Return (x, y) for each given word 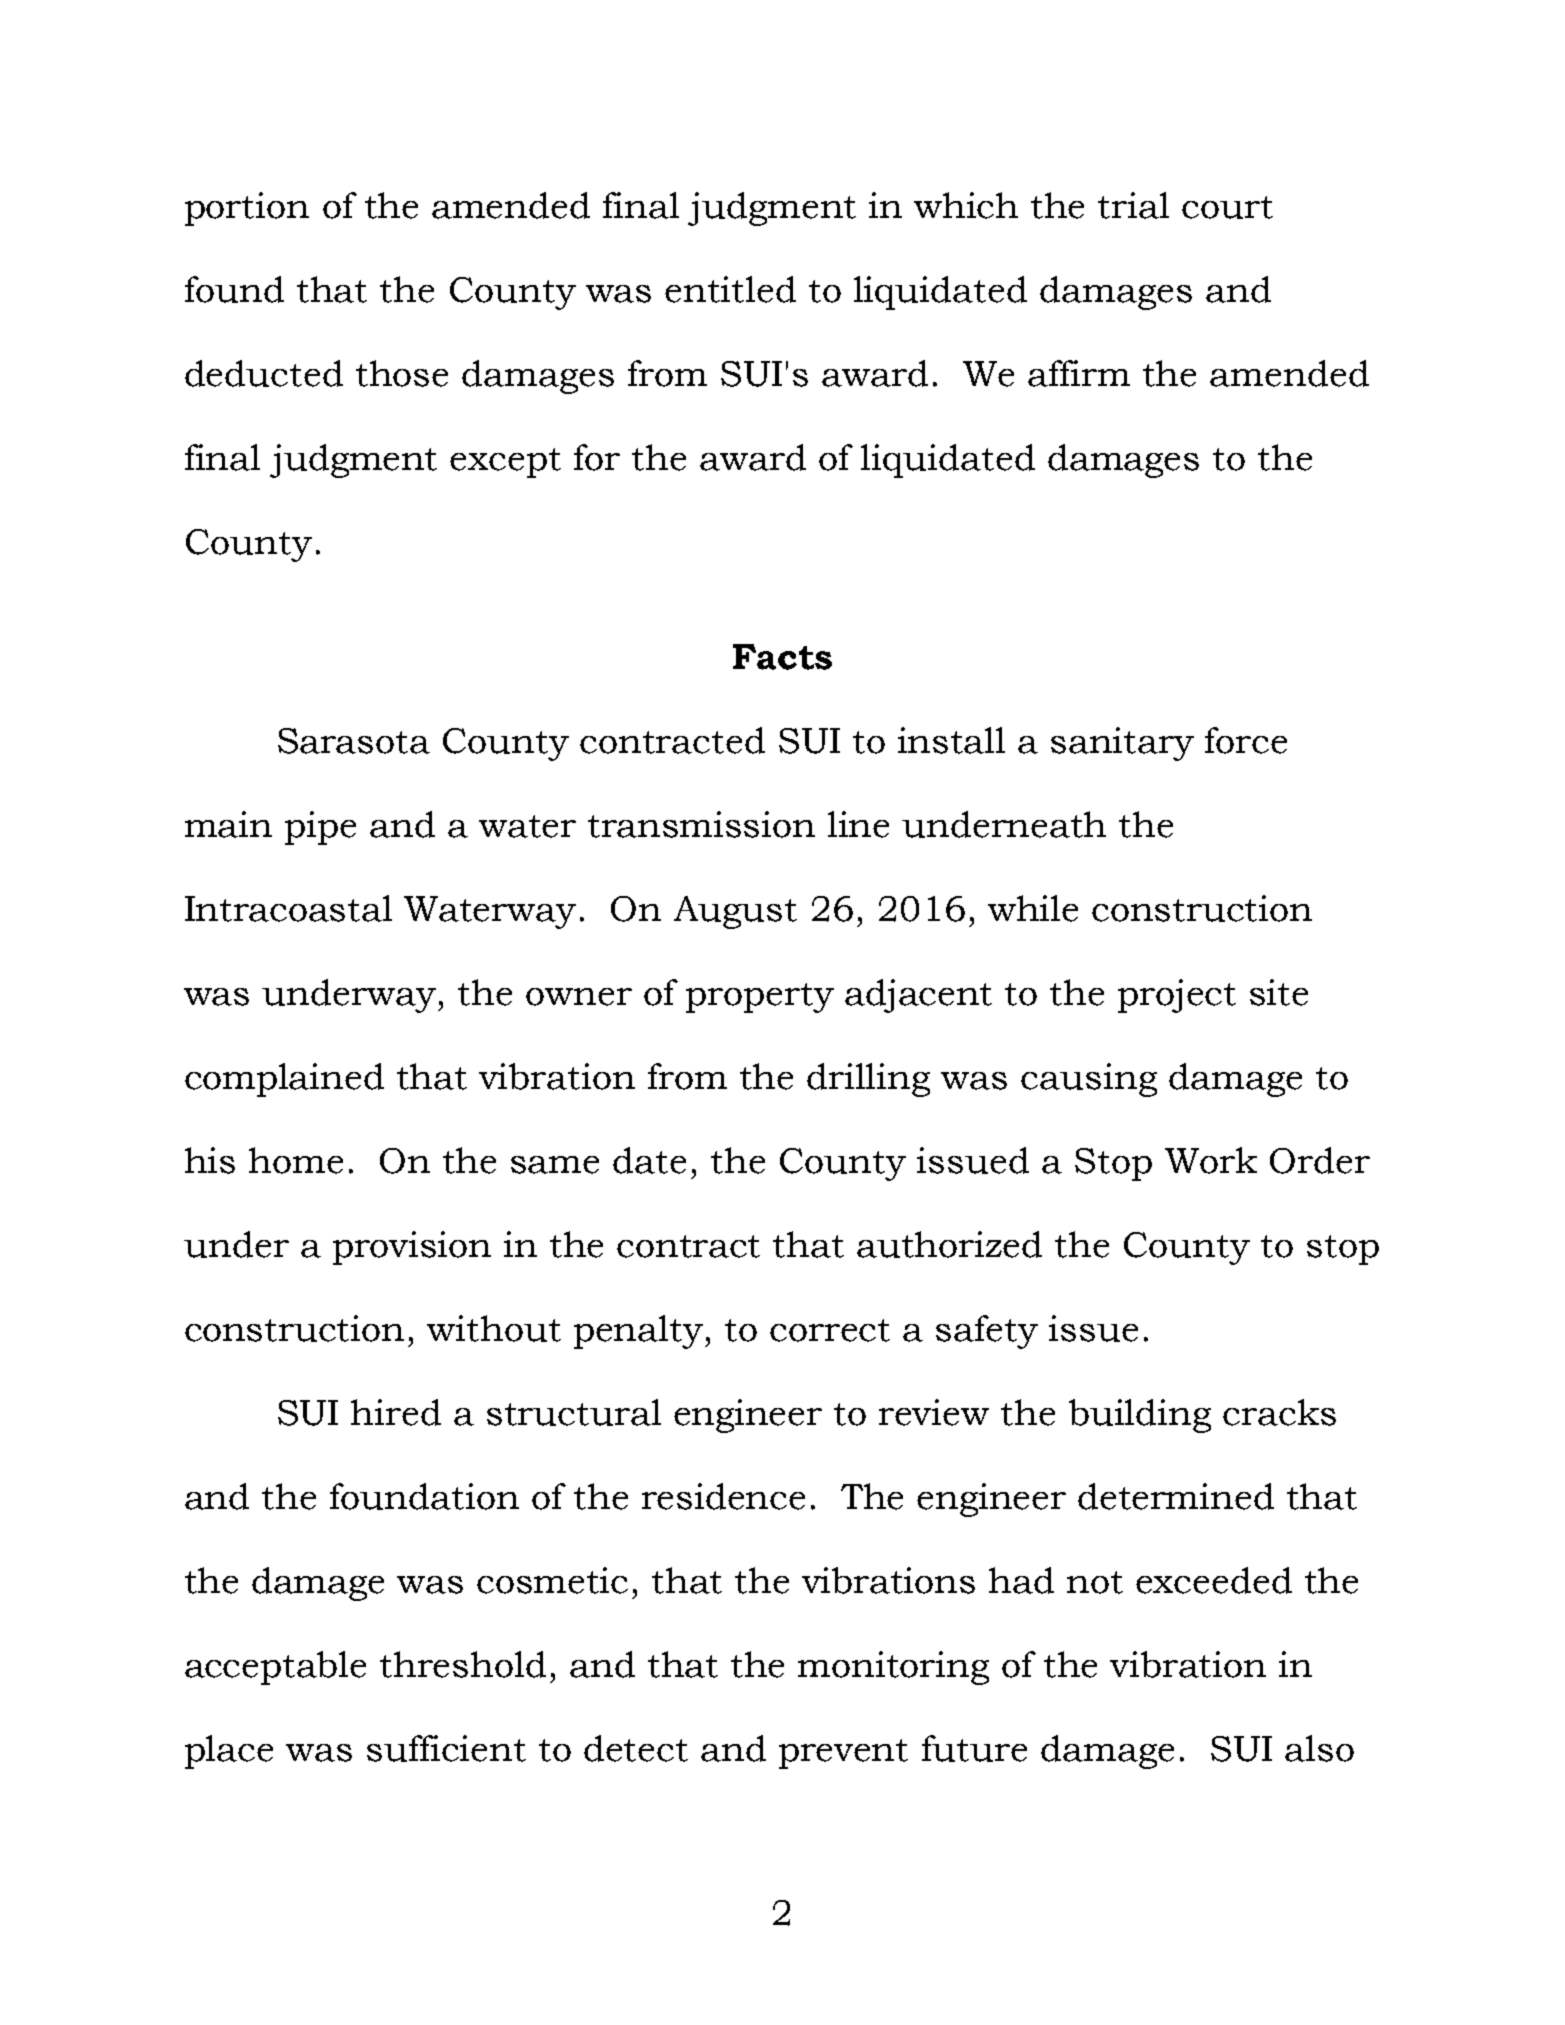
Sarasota (354, 741)
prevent (843, 1754)
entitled (730, 289)
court (1227, 207)
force (1246, 740)
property (760, 998)
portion (247, 209)
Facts (782, 657)
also (1319, 1748)
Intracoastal (288, 908)
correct (830, 1330)
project (1177, 996)
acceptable (275, 1668)
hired (396, 1412)
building (1140, 1416)
